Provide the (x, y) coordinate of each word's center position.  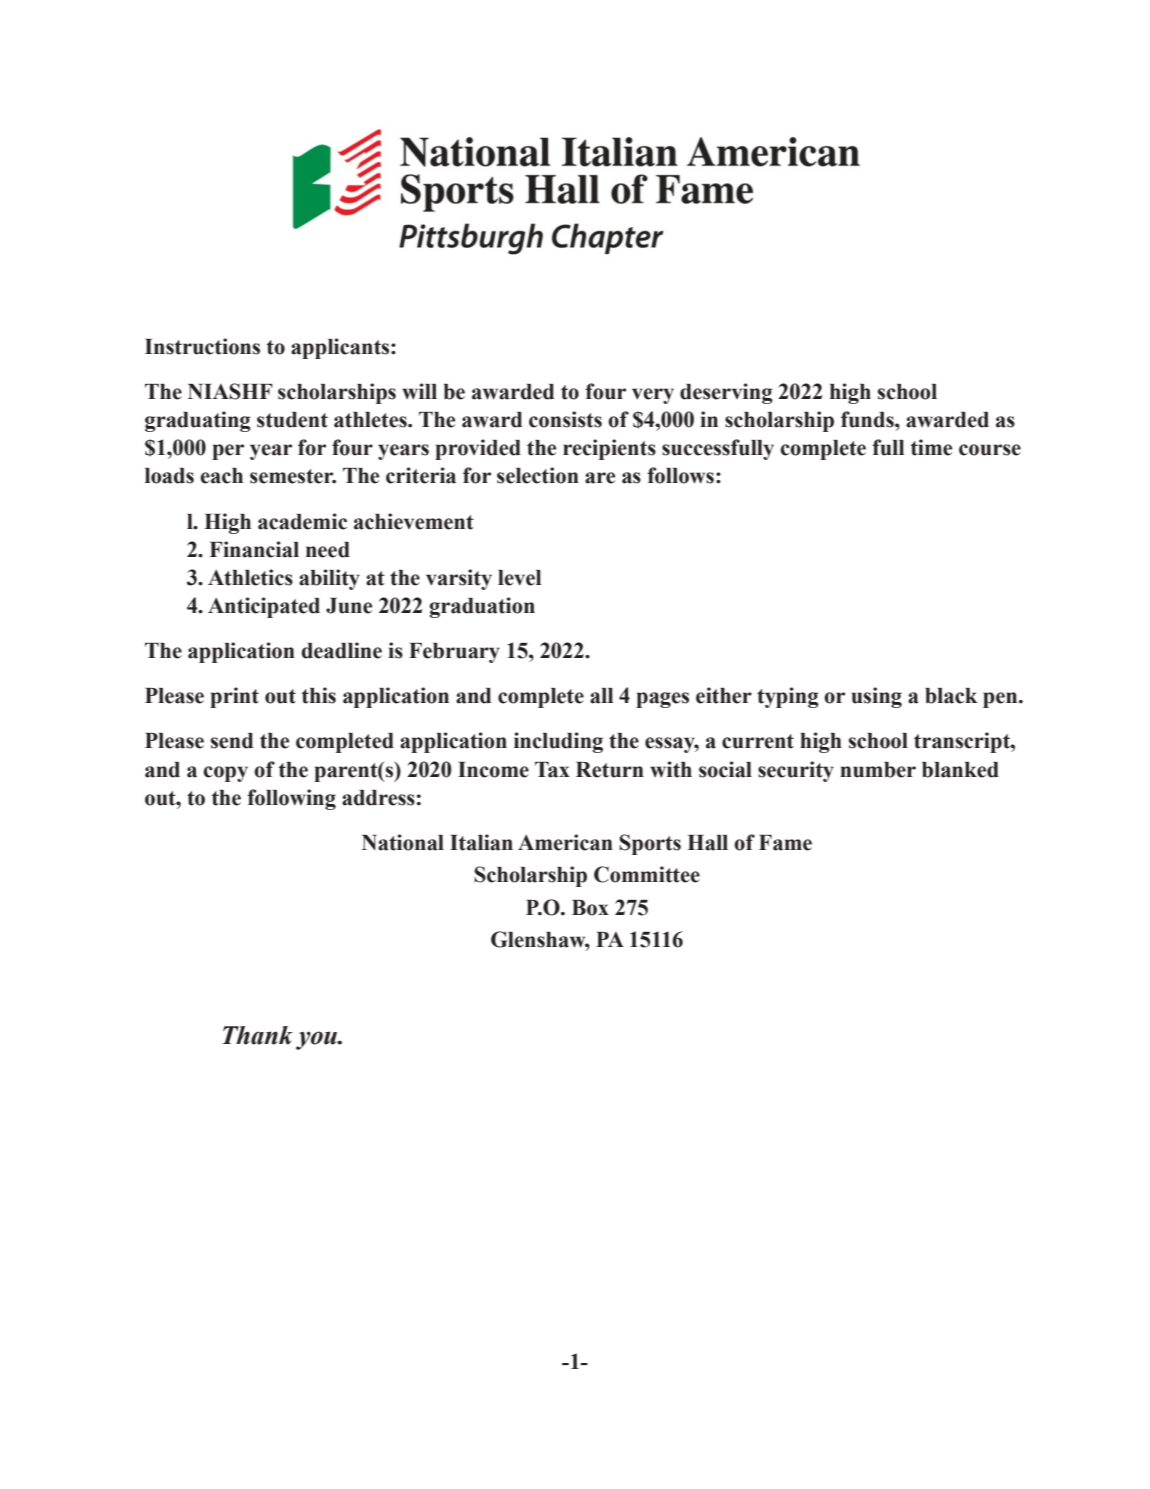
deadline (341, 650)
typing (788, 697)
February (454, 653)
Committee (647, 874)
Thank (257, 1035)
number (878, 770)
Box (590, 908)
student (292, 420)
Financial (254, 549)
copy (225, 774)
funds (868, 419)
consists (565, 419)
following (291, 799)
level (519, 578)
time (931, 447)
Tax (552, 770)
